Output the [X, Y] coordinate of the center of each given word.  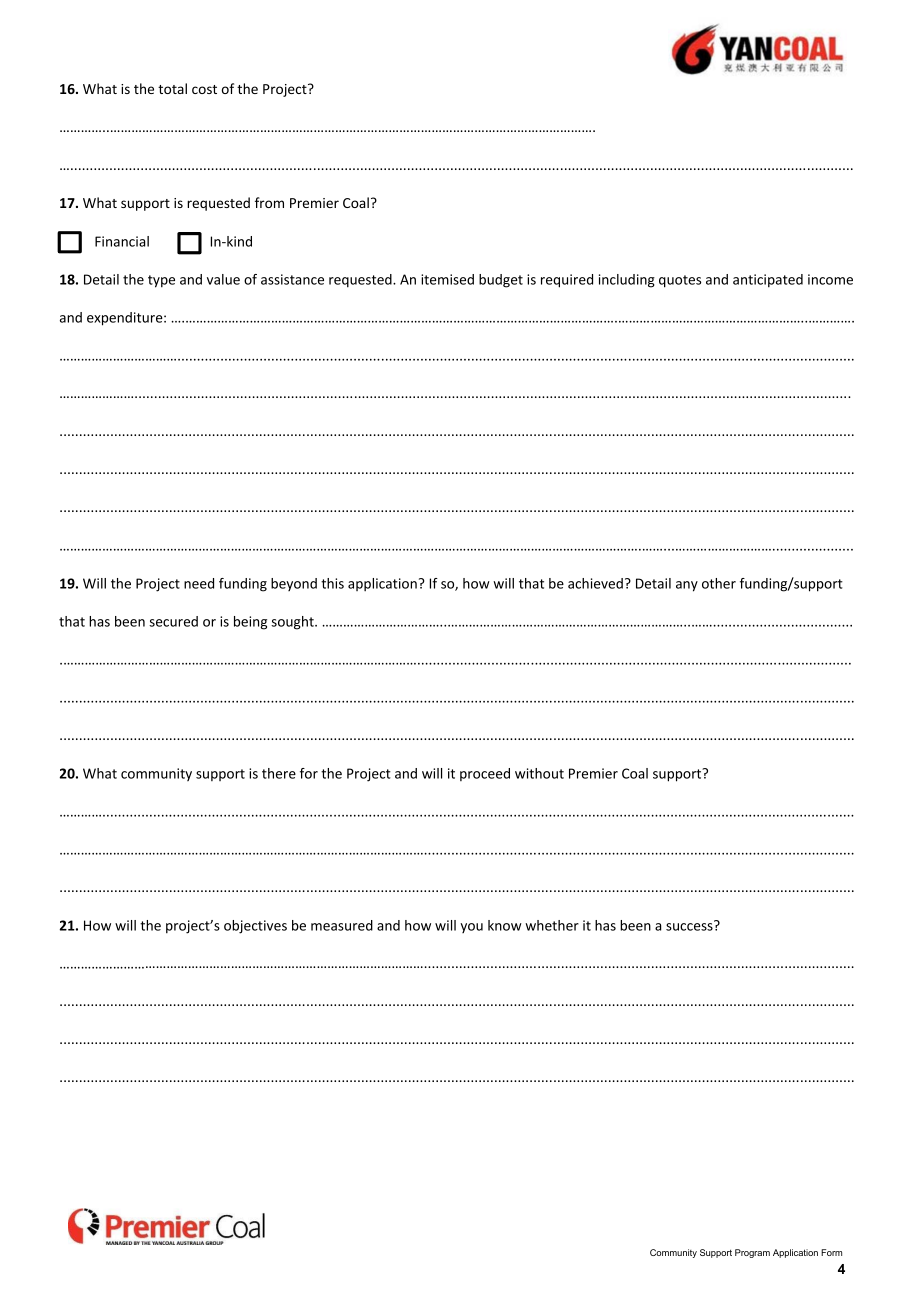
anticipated [768, 281]
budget [501, 281]
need [199, 583]
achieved [595, 583]
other [719, 583]
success [690, 926]
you [471, 928]
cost [204, 89]
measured [342, 925]
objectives [255, 927]
